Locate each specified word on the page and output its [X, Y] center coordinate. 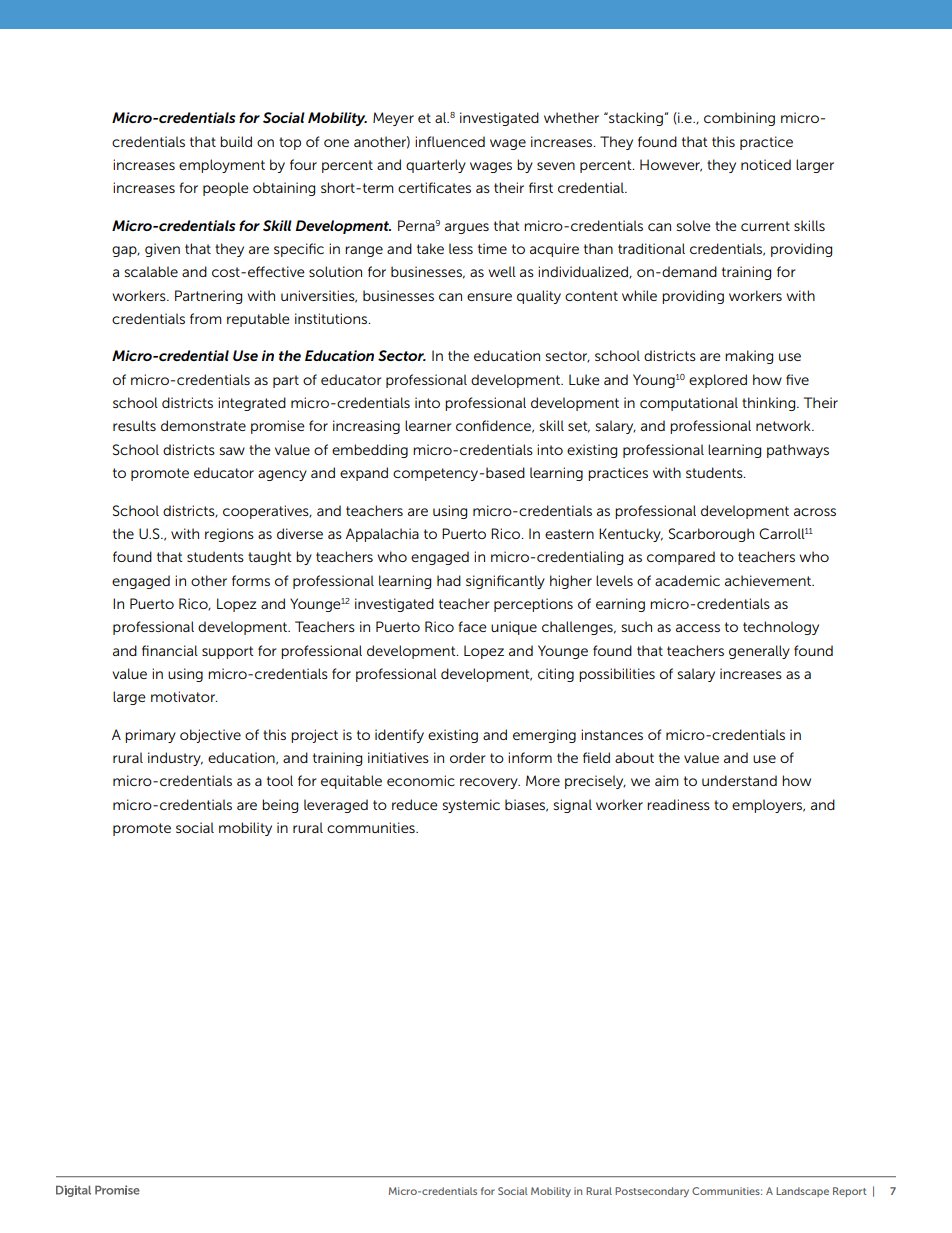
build [236, 141]
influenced [450, 141]
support [228, 652]
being [280, 806]
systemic [471, 806]
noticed [766, 164]
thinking [770, 404]
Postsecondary [652, 1192]
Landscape [802, 1192]
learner [428, 425]
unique [514, 628]
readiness [678, 804]
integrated [252, 404]
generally [759, 652]
